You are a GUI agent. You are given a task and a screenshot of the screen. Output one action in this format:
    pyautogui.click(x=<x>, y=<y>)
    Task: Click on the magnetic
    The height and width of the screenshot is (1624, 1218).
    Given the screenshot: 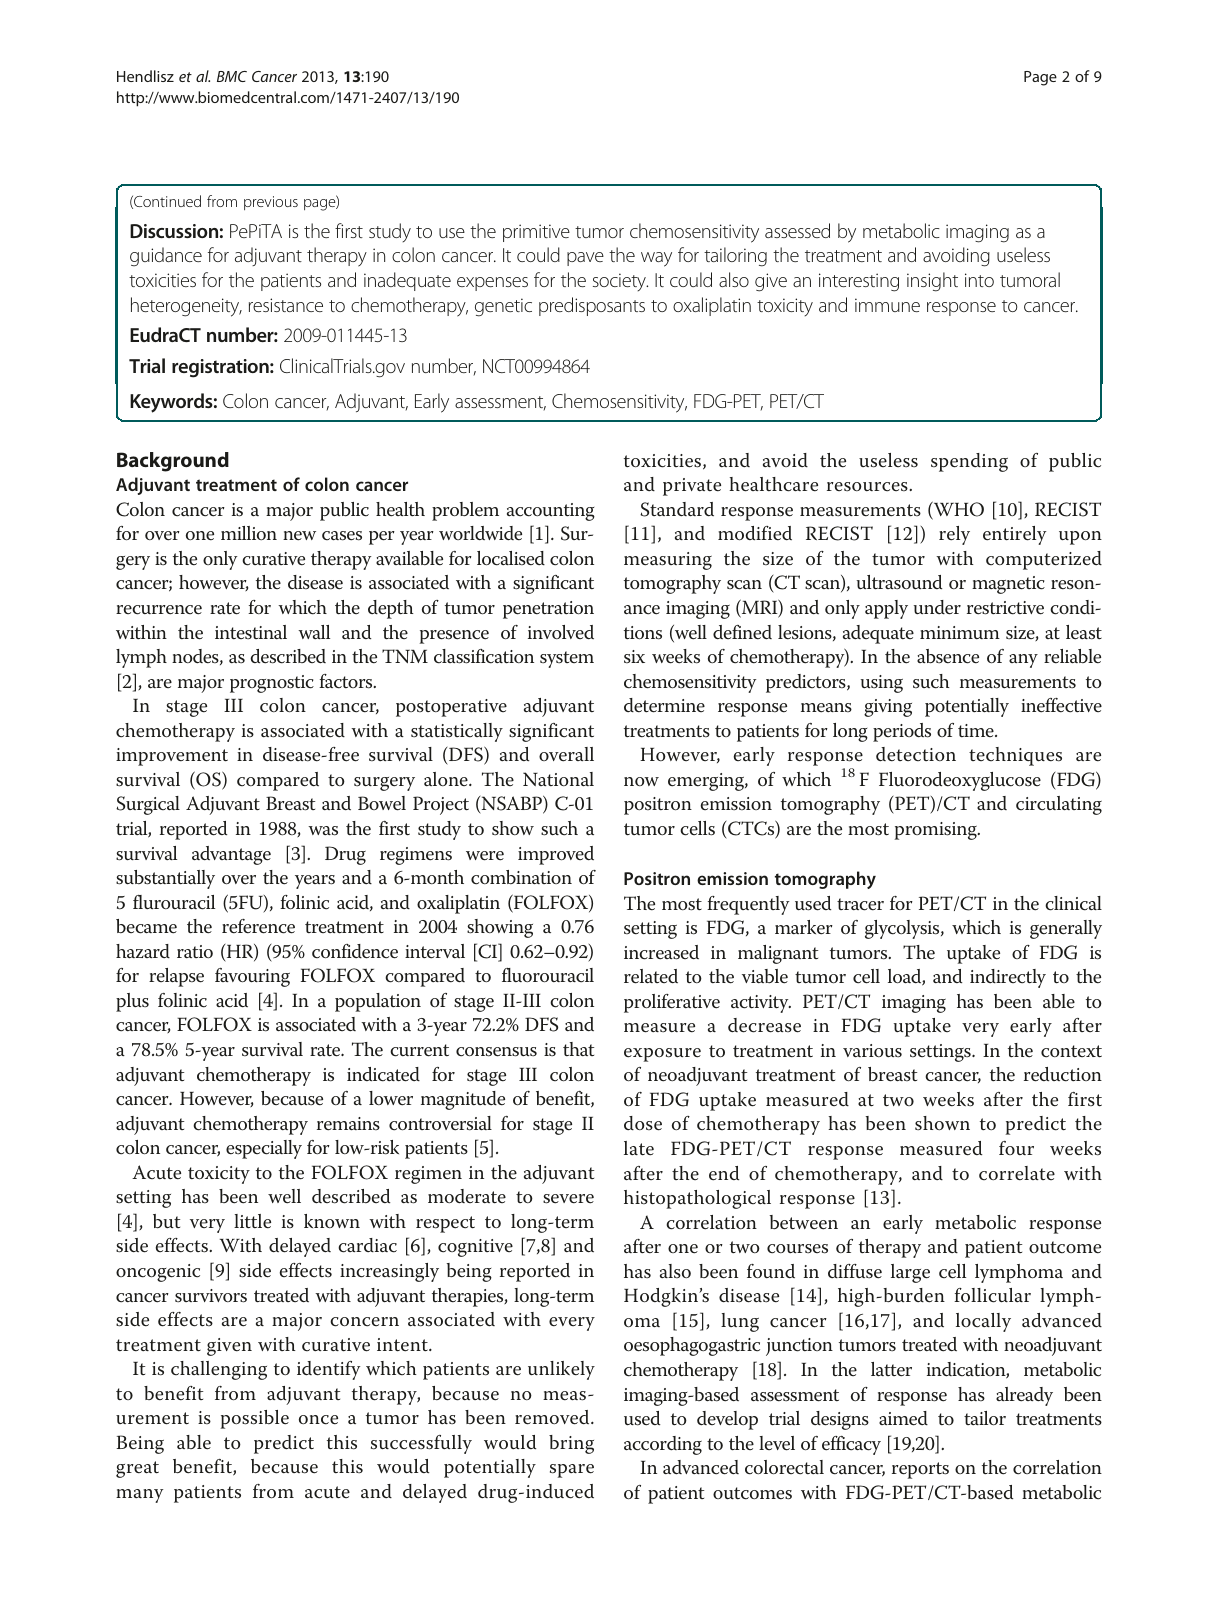 What is the action you would take?
    pyautogui.click(x=1008, y=585)
